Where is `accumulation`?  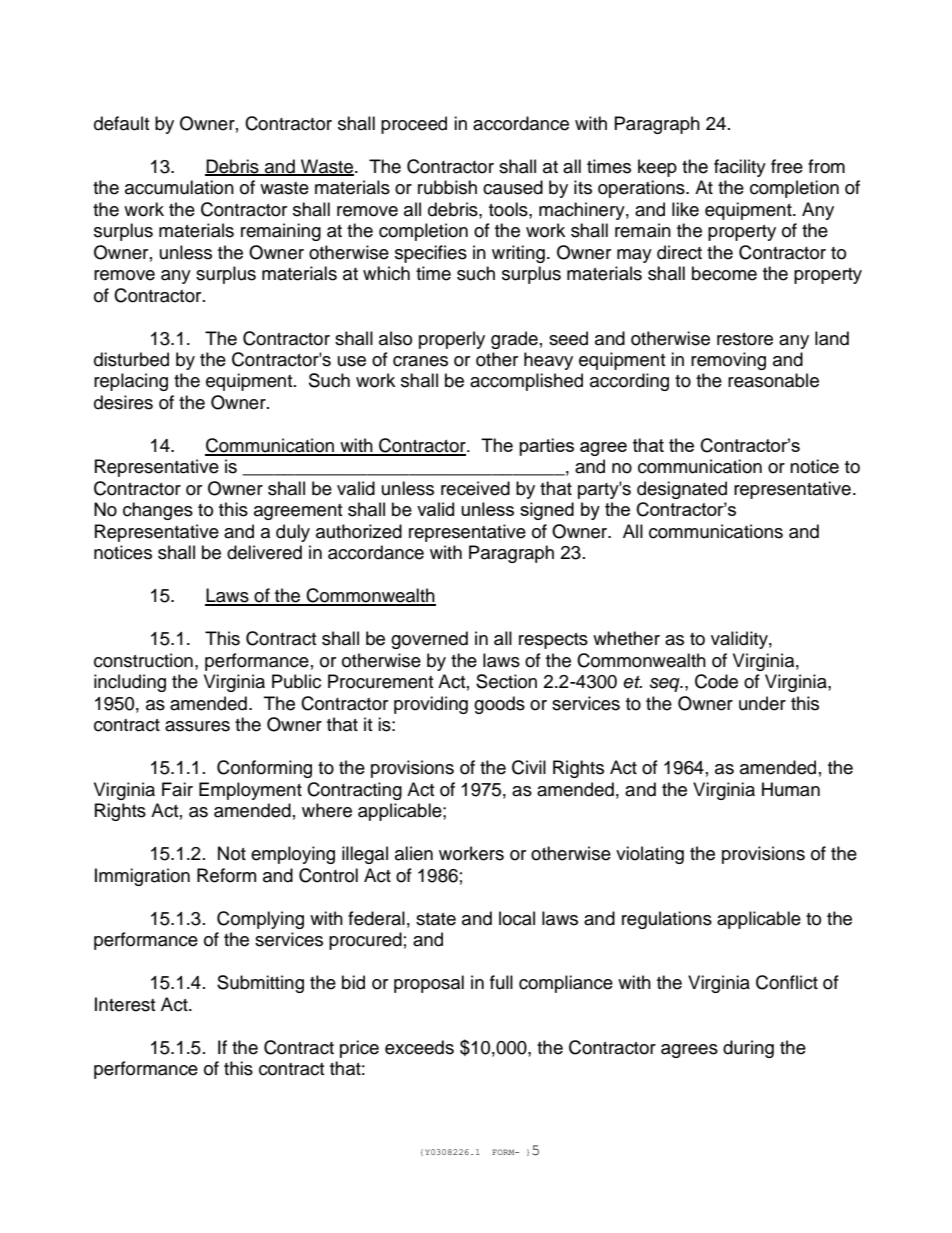
accumulation is located at coordinates (179, 187).
